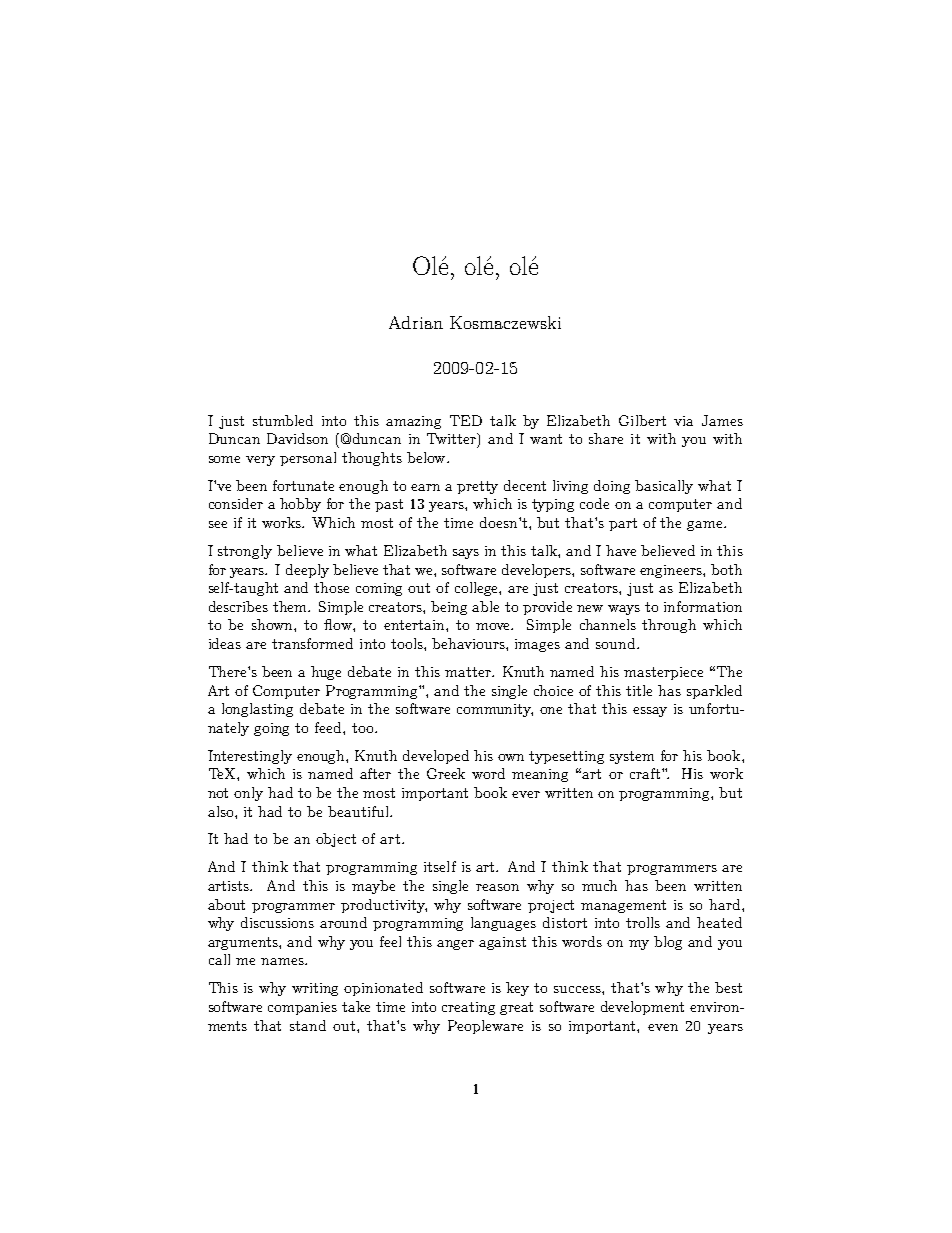 The image size is (952, 1233). Describe the element at coordinates (326, 673) in the image. I see `huge` at that location.
